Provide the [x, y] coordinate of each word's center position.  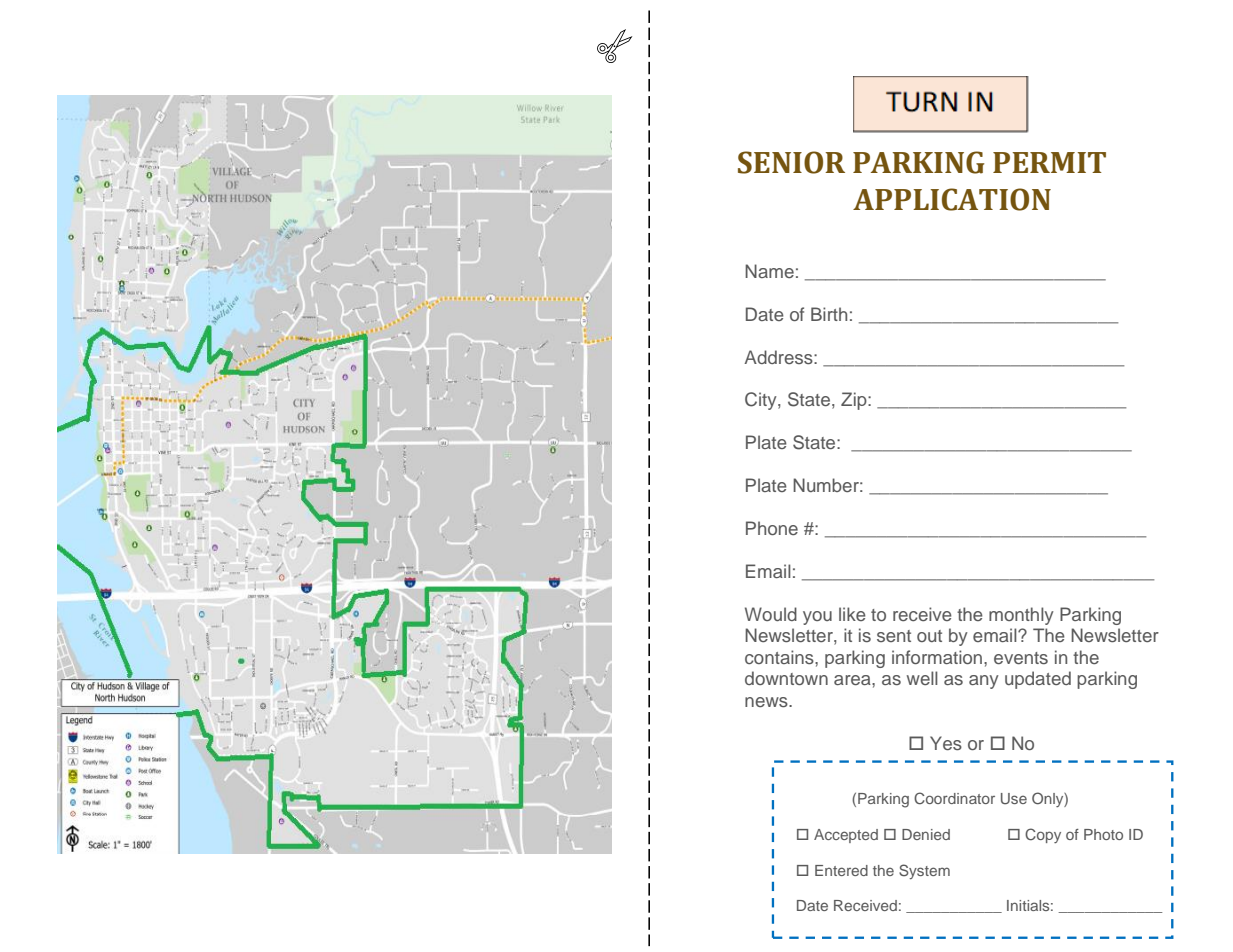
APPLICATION [952, 199]
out [929, 636]
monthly [1021, 616]
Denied [926, 834]
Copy [1043, 835]
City [762, 401]
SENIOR [791, 162]
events [1021, 658]
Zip [855, 401]
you [817, 618]
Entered [841, 870]
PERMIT [1049, 162]
